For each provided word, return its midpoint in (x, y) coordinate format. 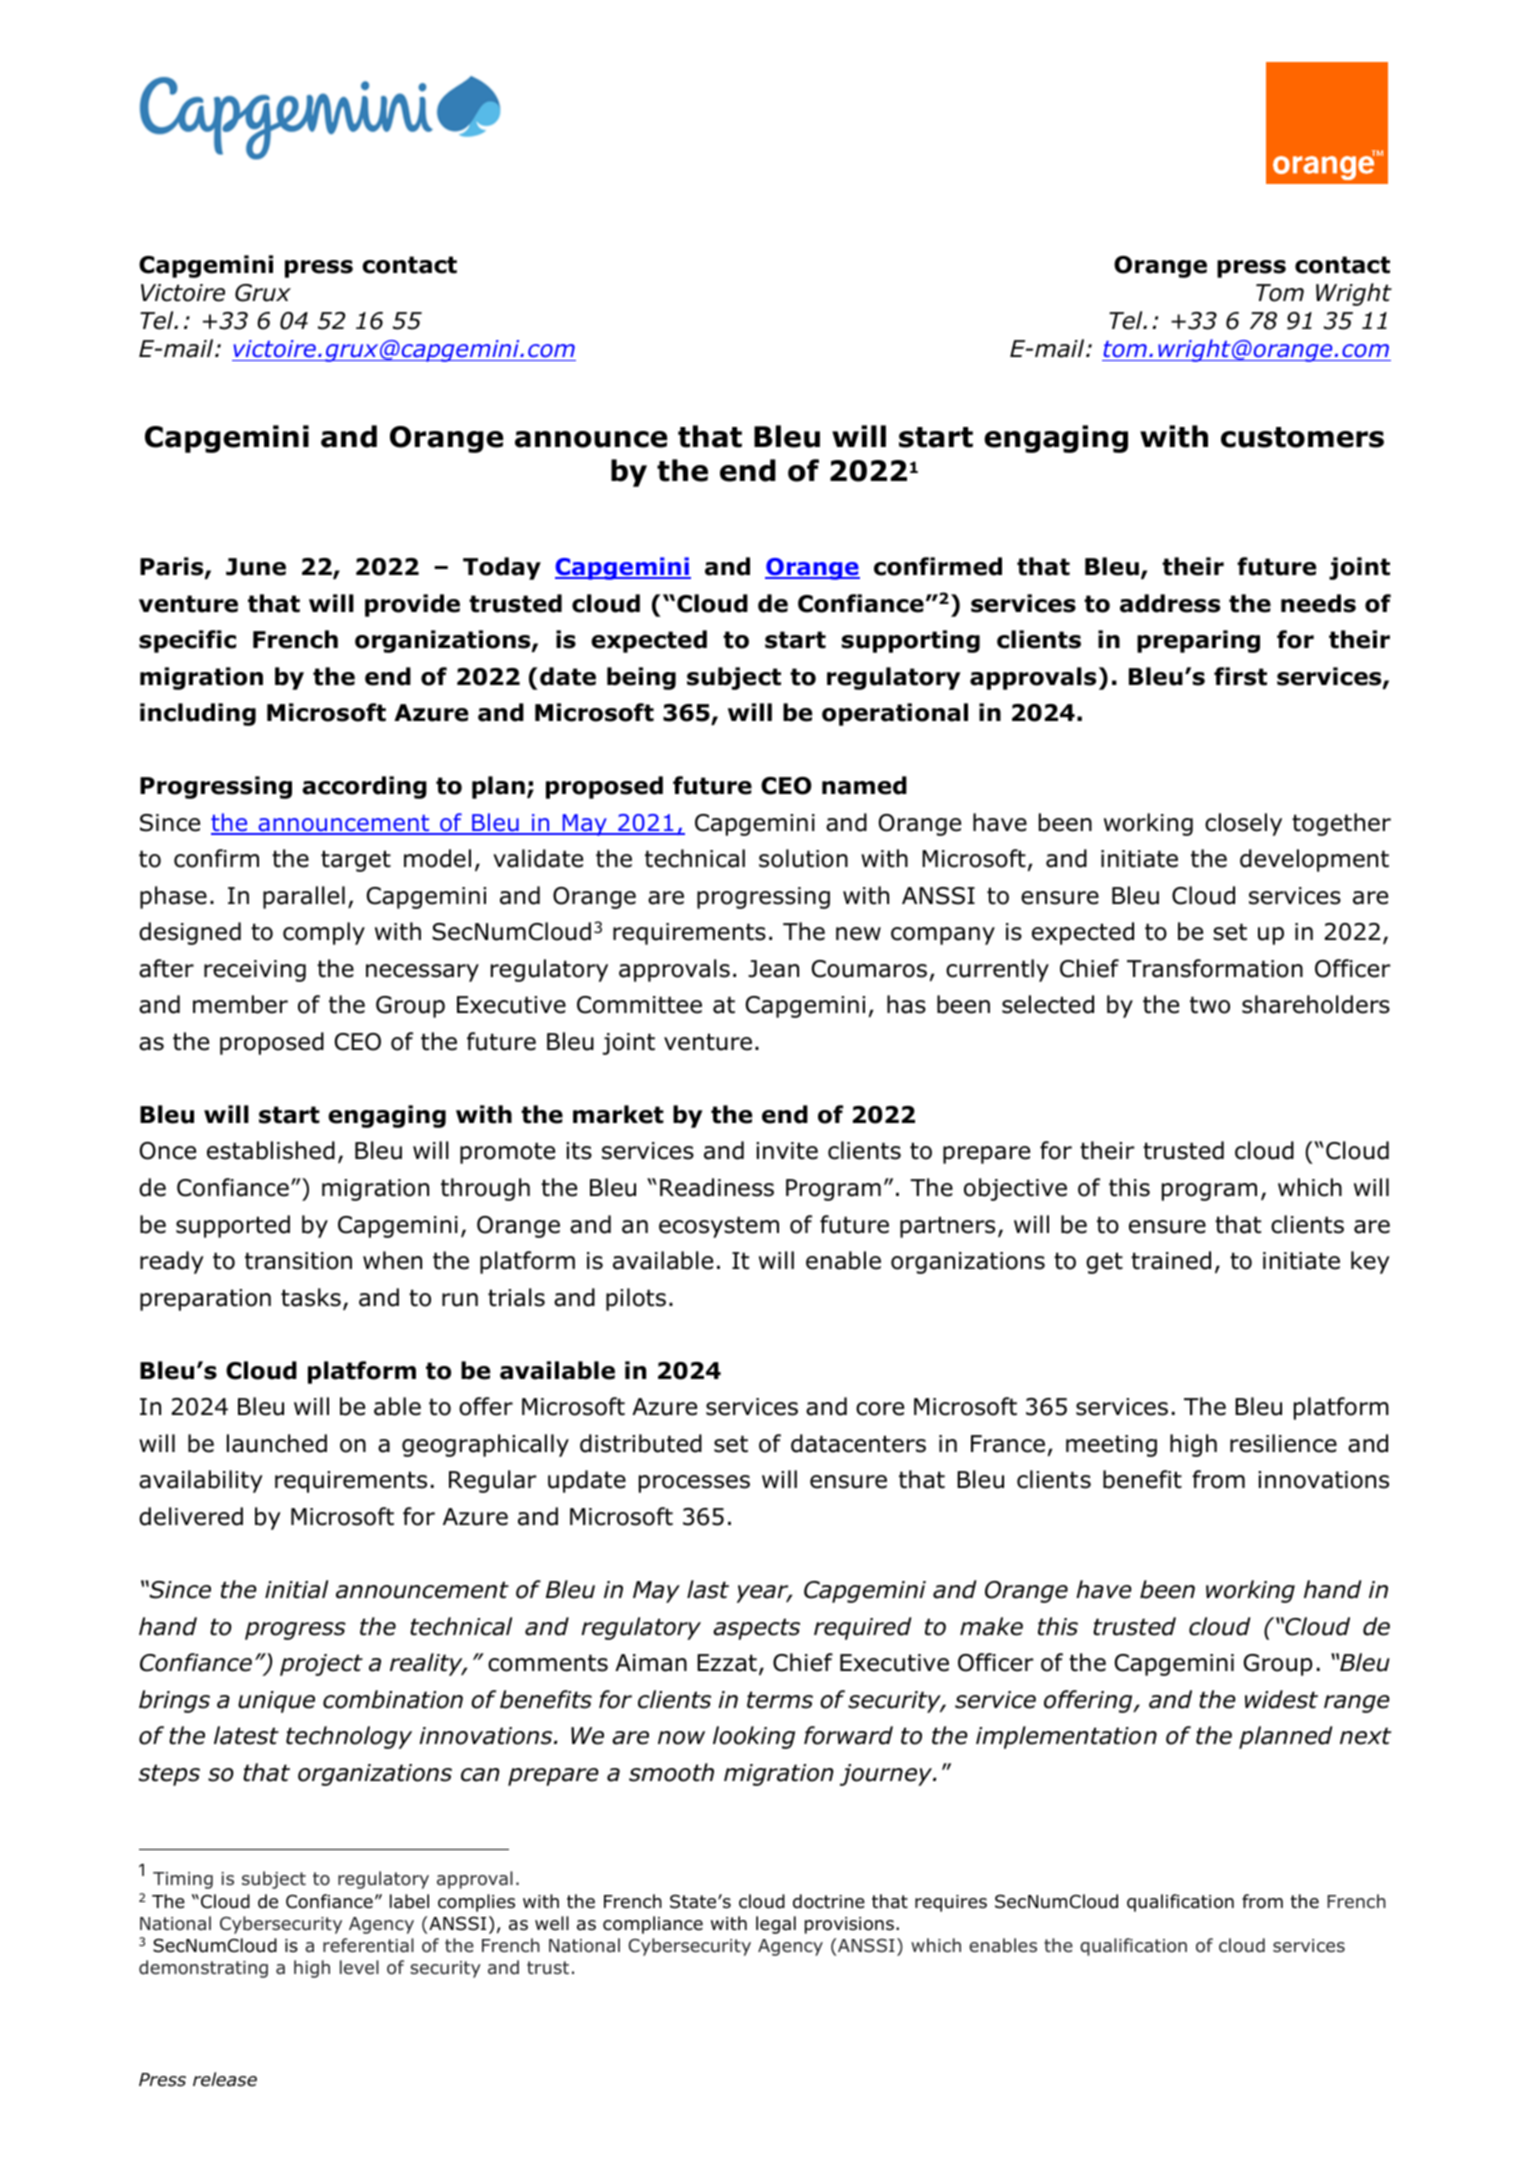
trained (1171, 1260)
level (359, 1967)
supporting (911, 641)
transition (298, 1261)
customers (1302, 437)
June (256, 567)
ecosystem (719, 1227)
